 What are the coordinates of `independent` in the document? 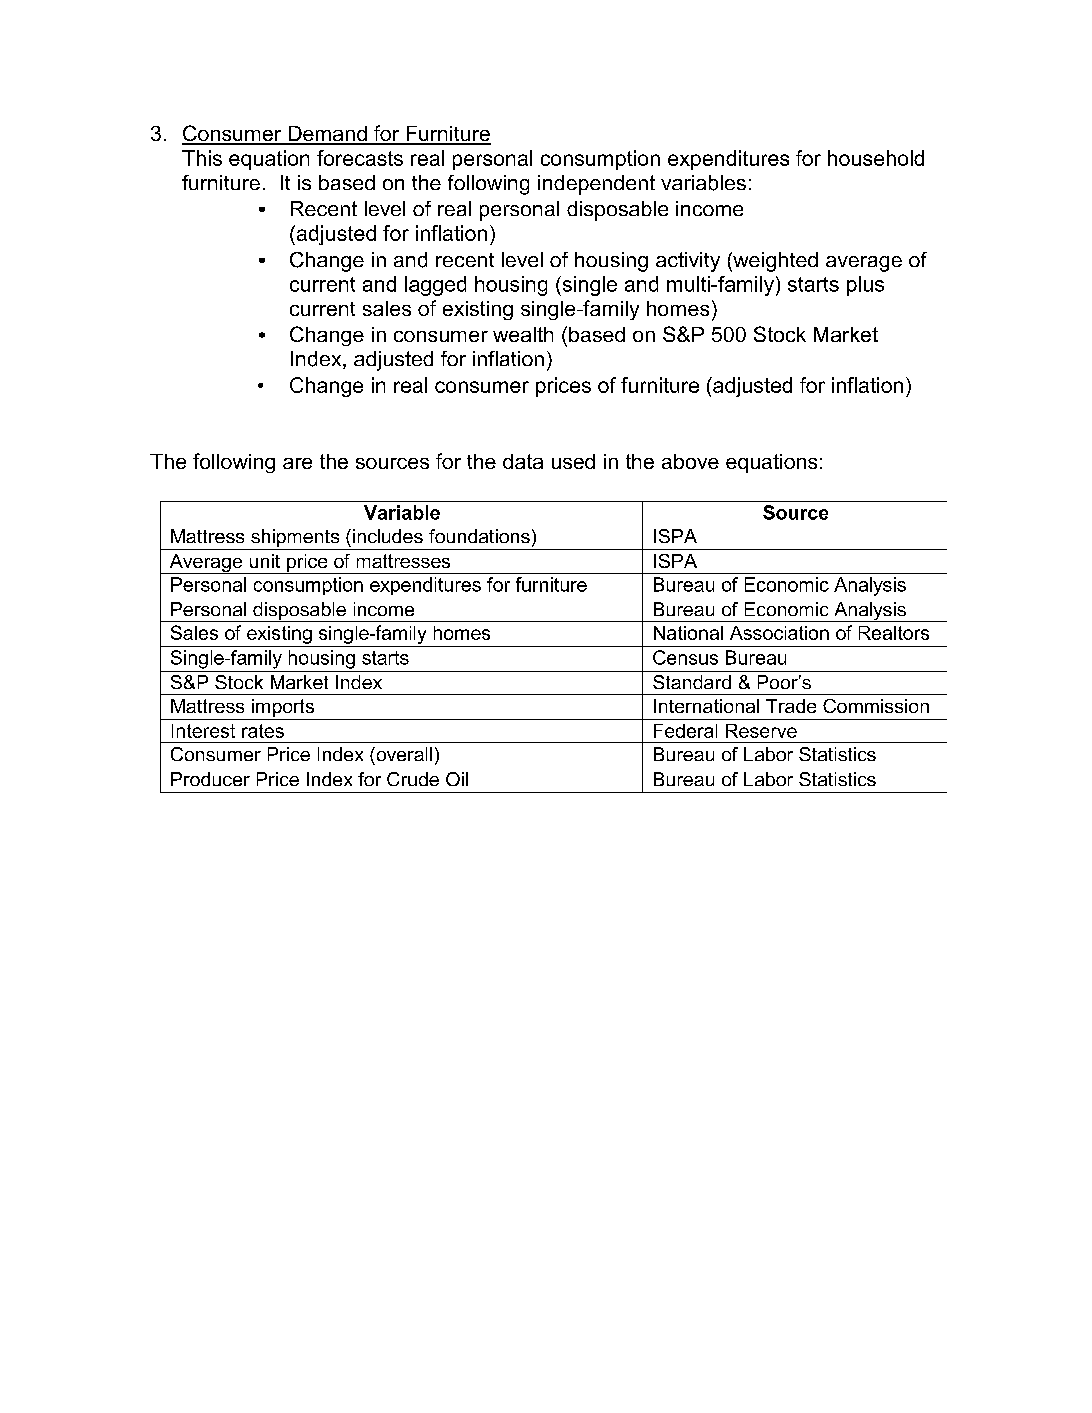 It's located at (596, 185).
